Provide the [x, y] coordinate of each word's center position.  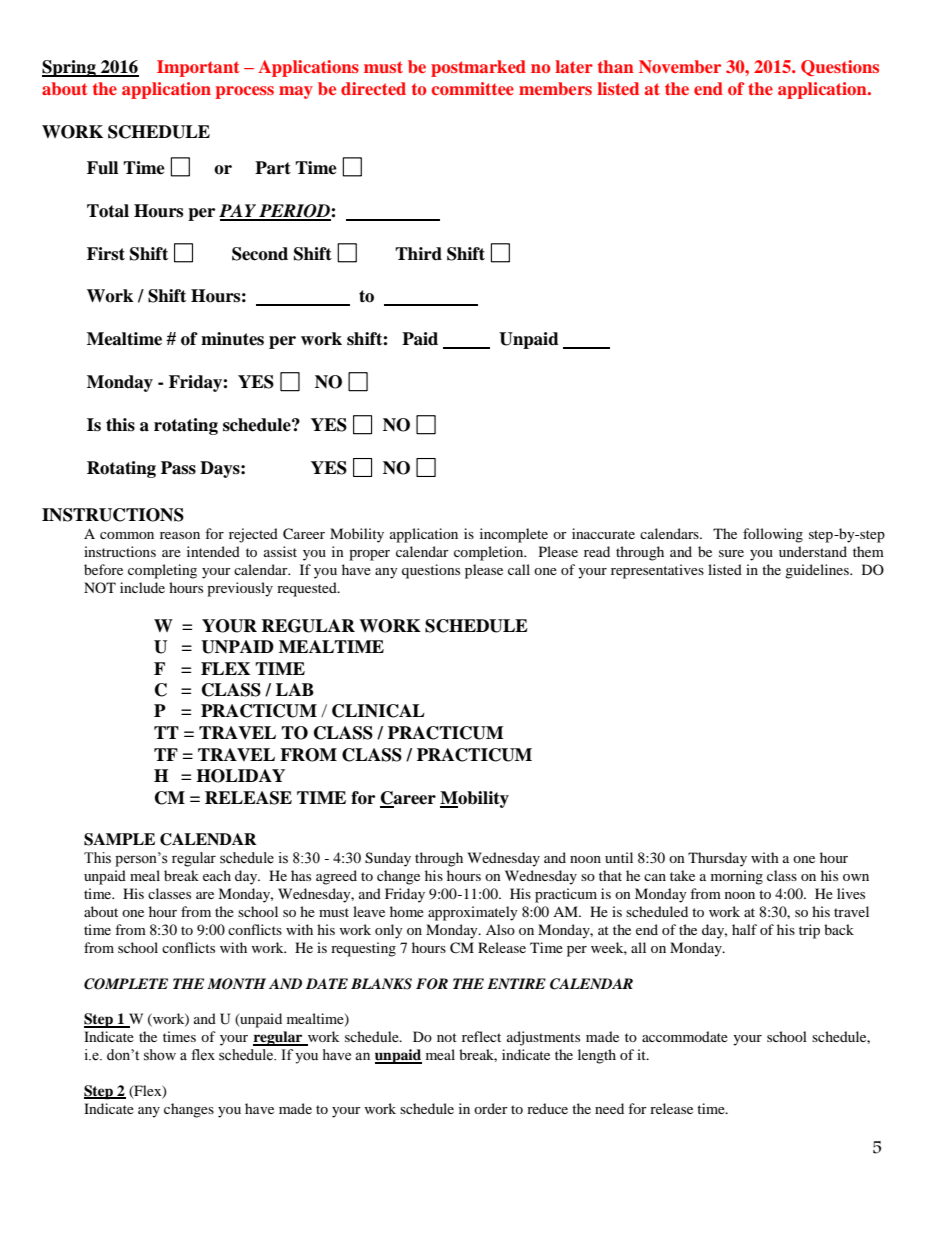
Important [198, 68]
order [491, 1108]
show [160, 1055]
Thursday [717, 859]
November [680, 66]
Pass [178, 468]
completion [490, 553]
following [773, 535]
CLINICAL [378, 711]
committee [473, 88]
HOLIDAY [240, 776]
